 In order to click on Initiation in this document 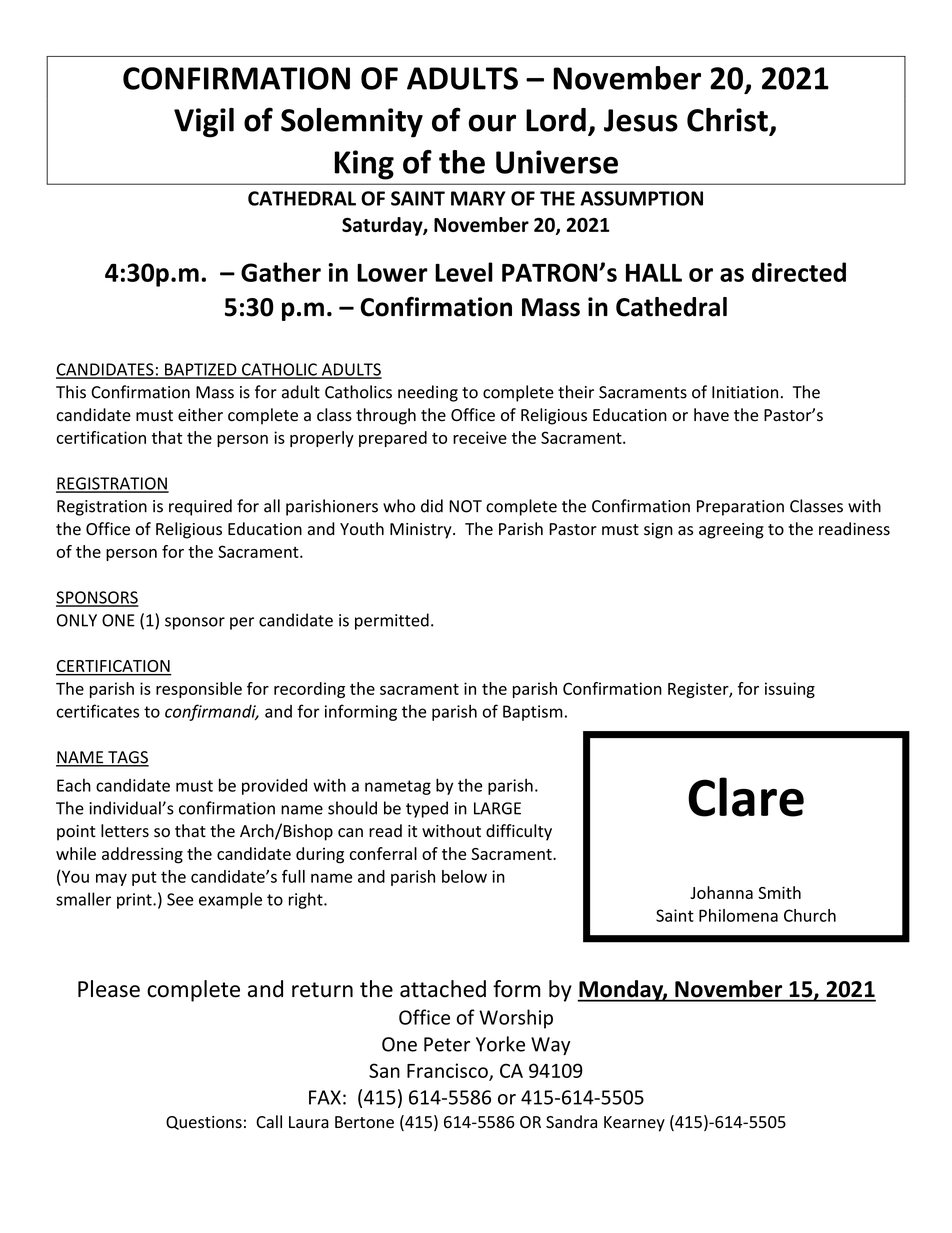, I will do `click(745, 392)`.
